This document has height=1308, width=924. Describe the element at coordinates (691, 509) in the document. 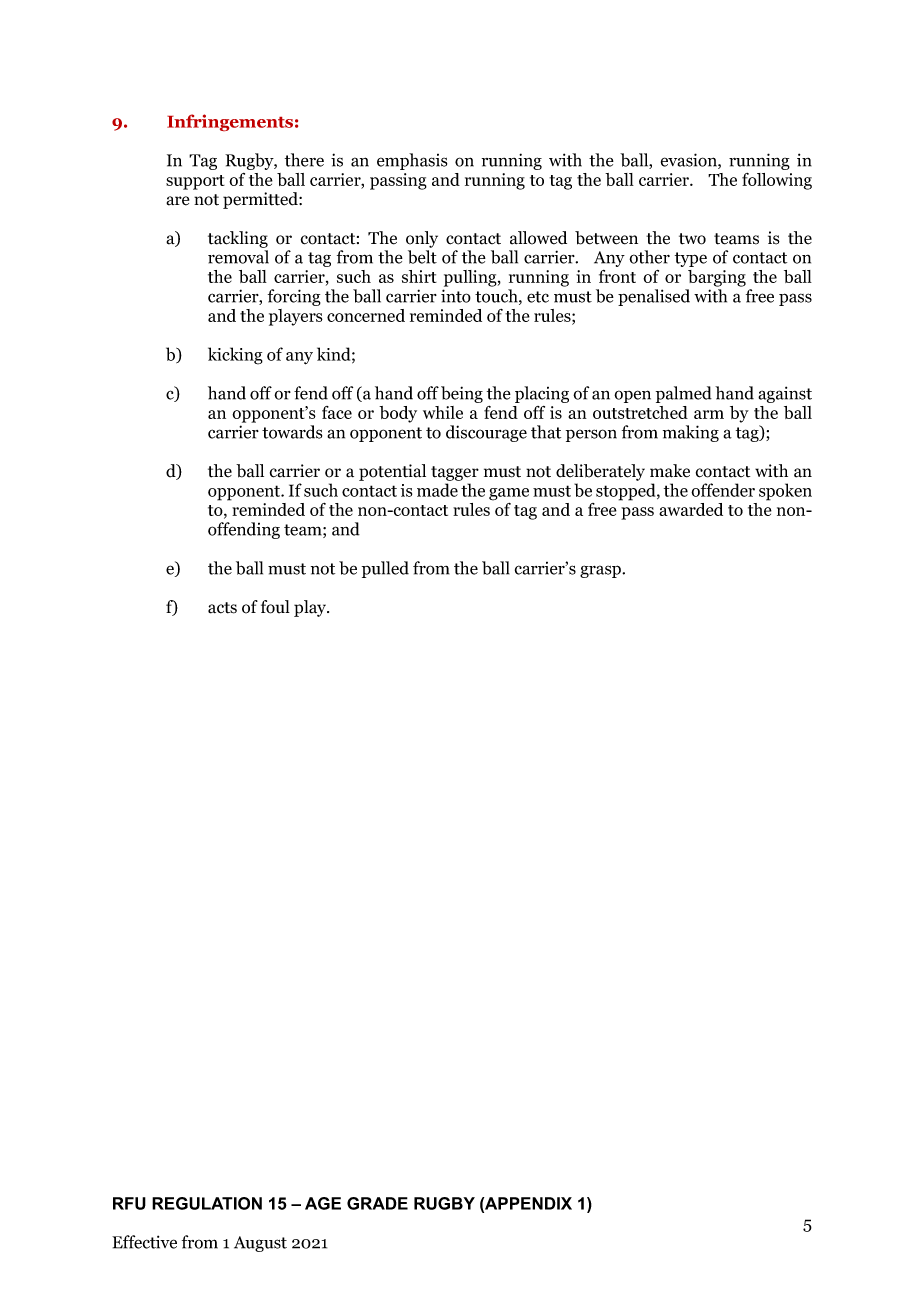

I see `awarded` at that location.
